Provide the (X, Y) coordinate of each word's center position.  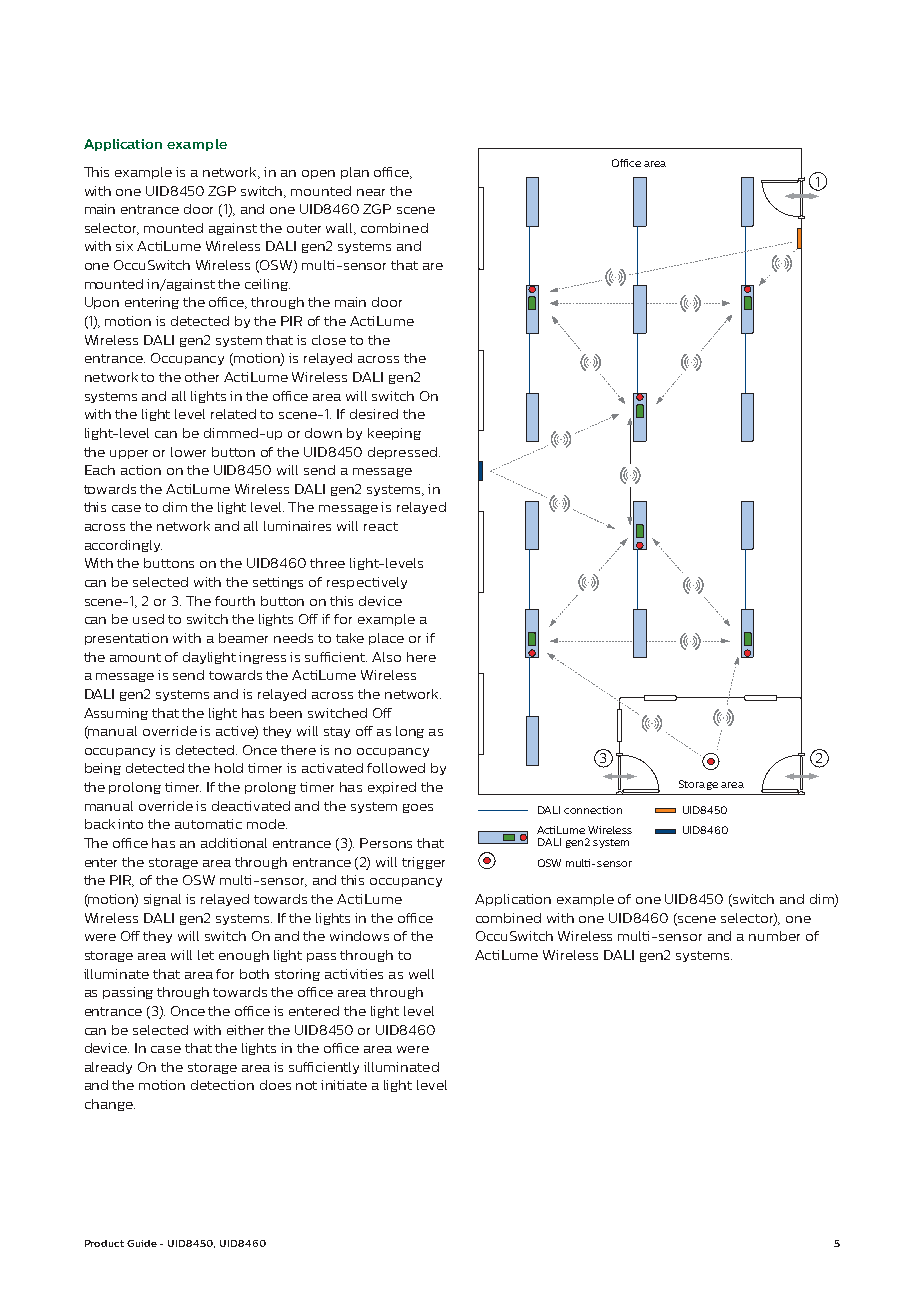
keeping (394, 434)
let (206, 955)
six (124, 246)
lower (188, 452)
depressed (402, 453)
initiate (344, 1085)
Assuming (116, 714)
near (371, 192)
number (774, 936)
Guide (142, 1243)
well (421, 974)
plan (355, 173)
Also (386, 657)
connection (593, 810)
